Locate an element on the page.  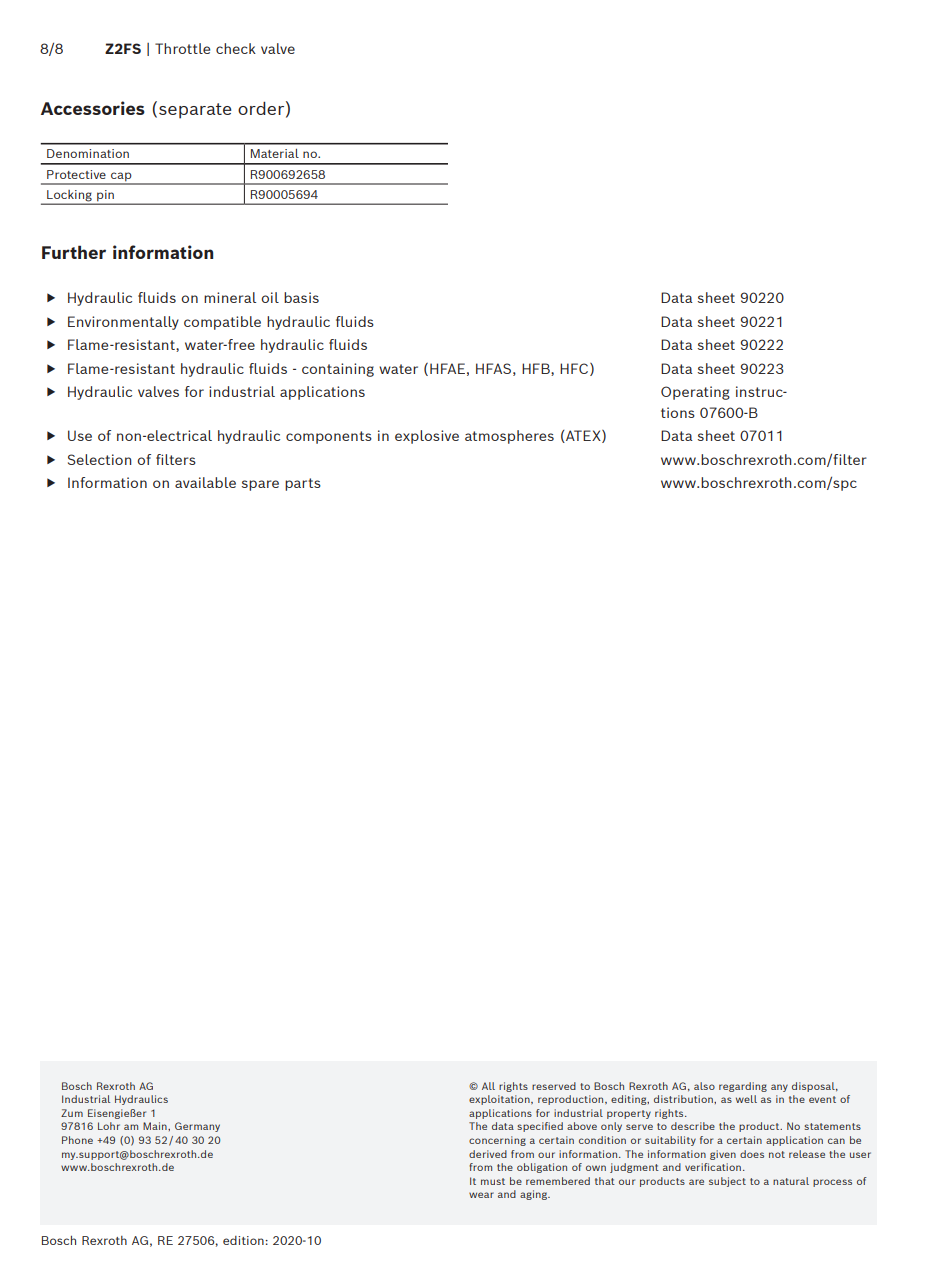
separate is located at coordinates (195, 111).
